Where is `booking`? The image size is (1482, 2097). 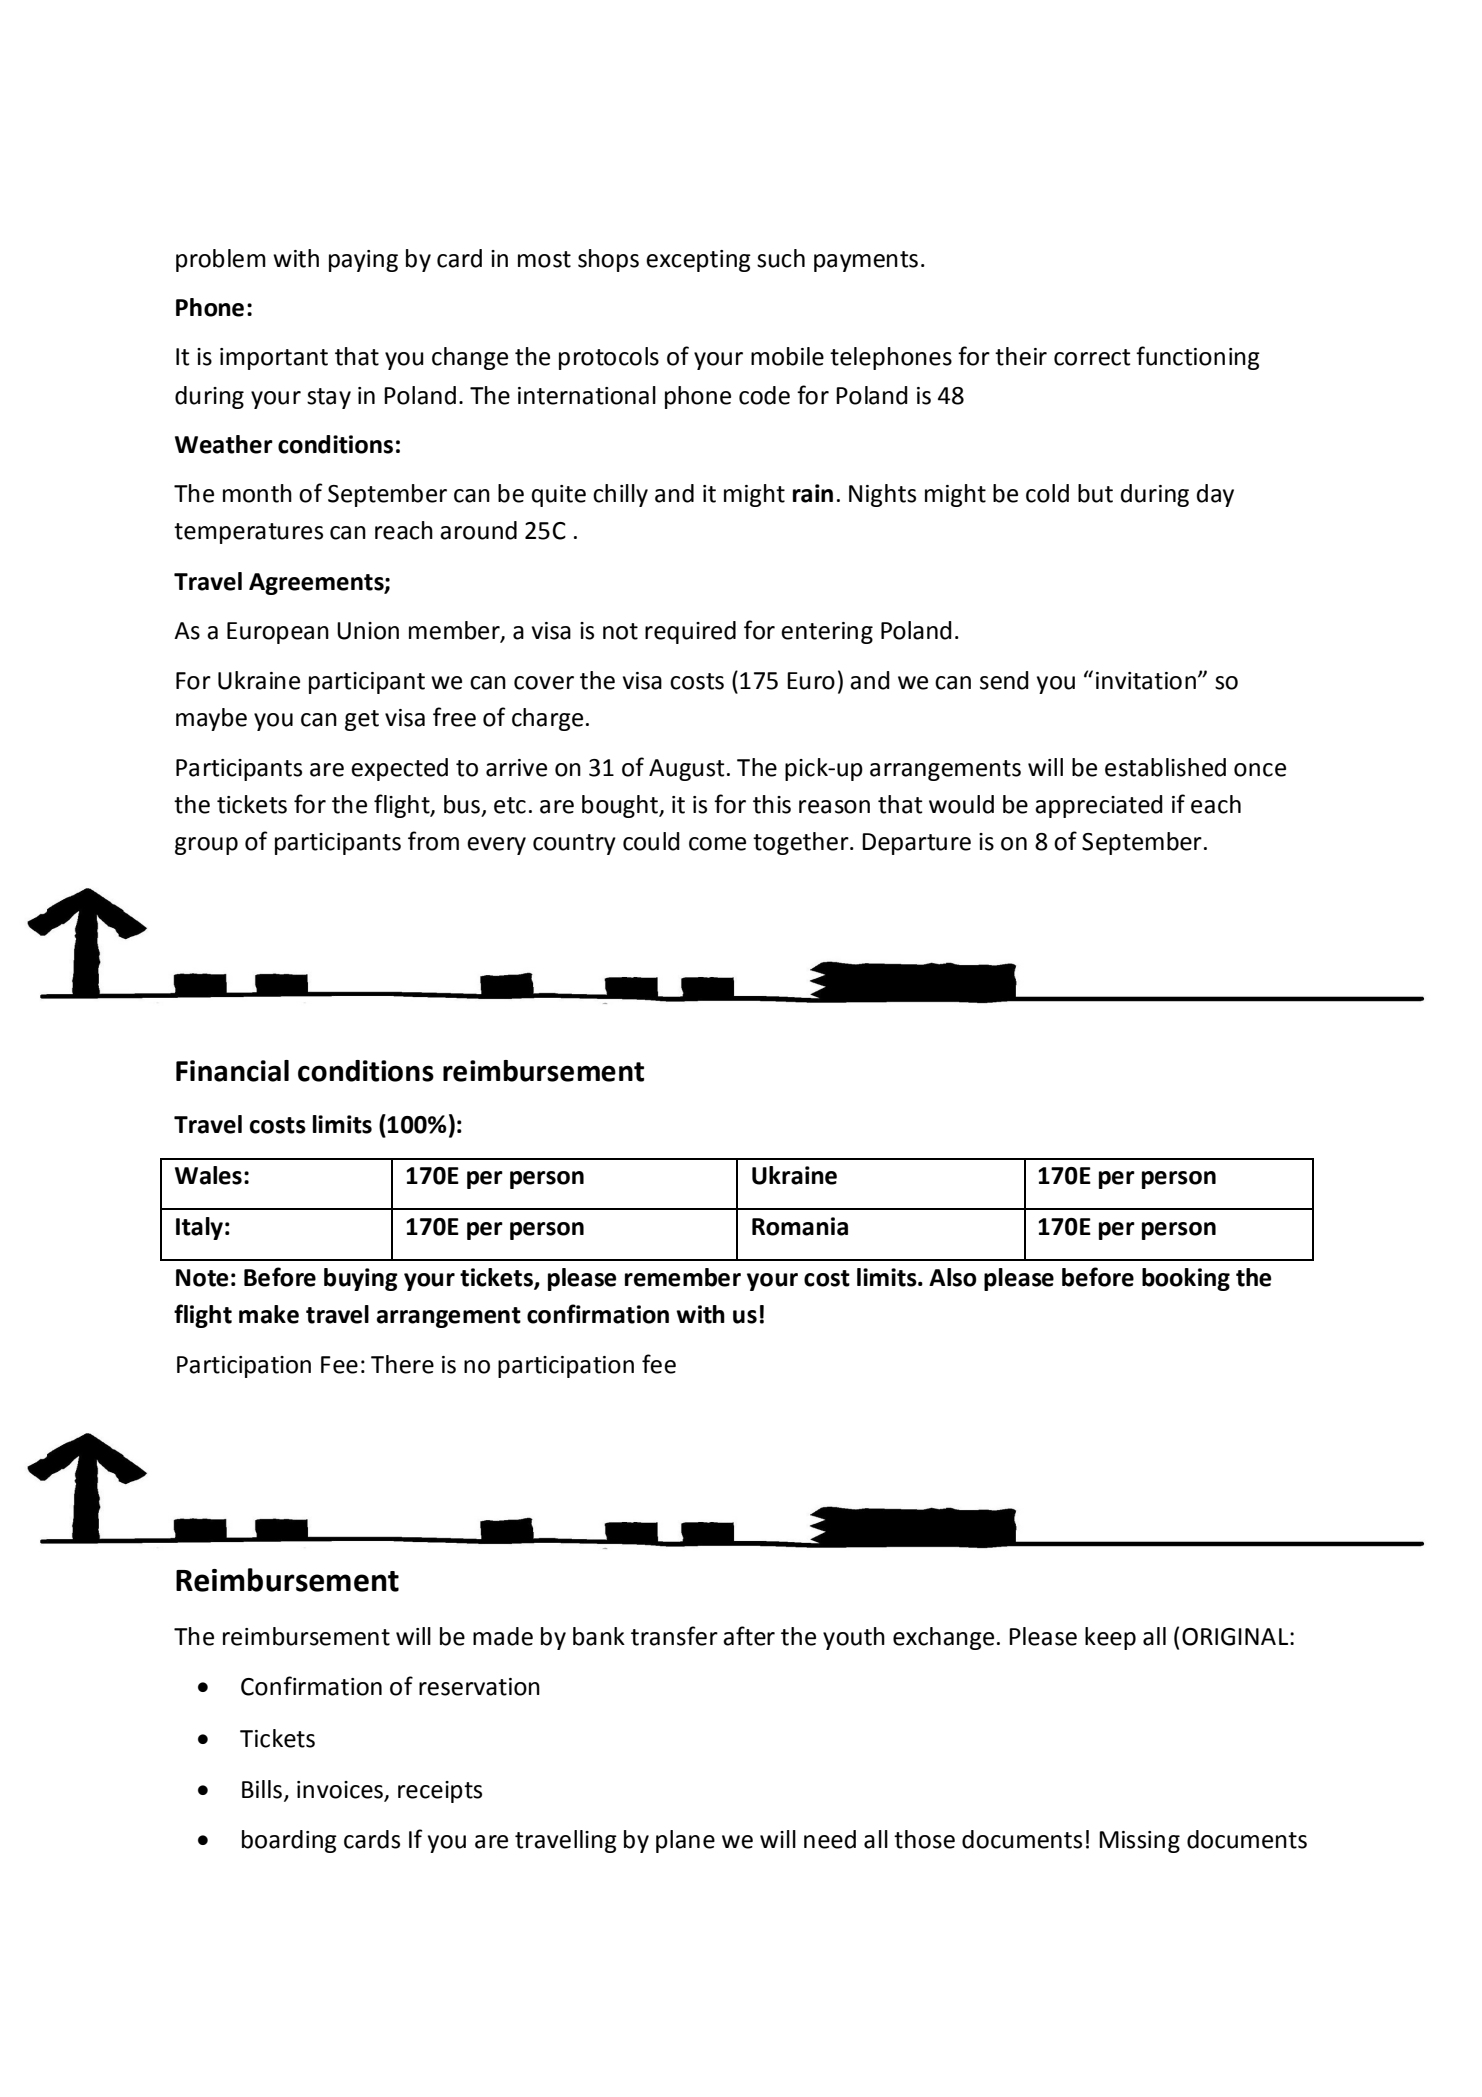
booking is located at coordinates (1186, 1279).
